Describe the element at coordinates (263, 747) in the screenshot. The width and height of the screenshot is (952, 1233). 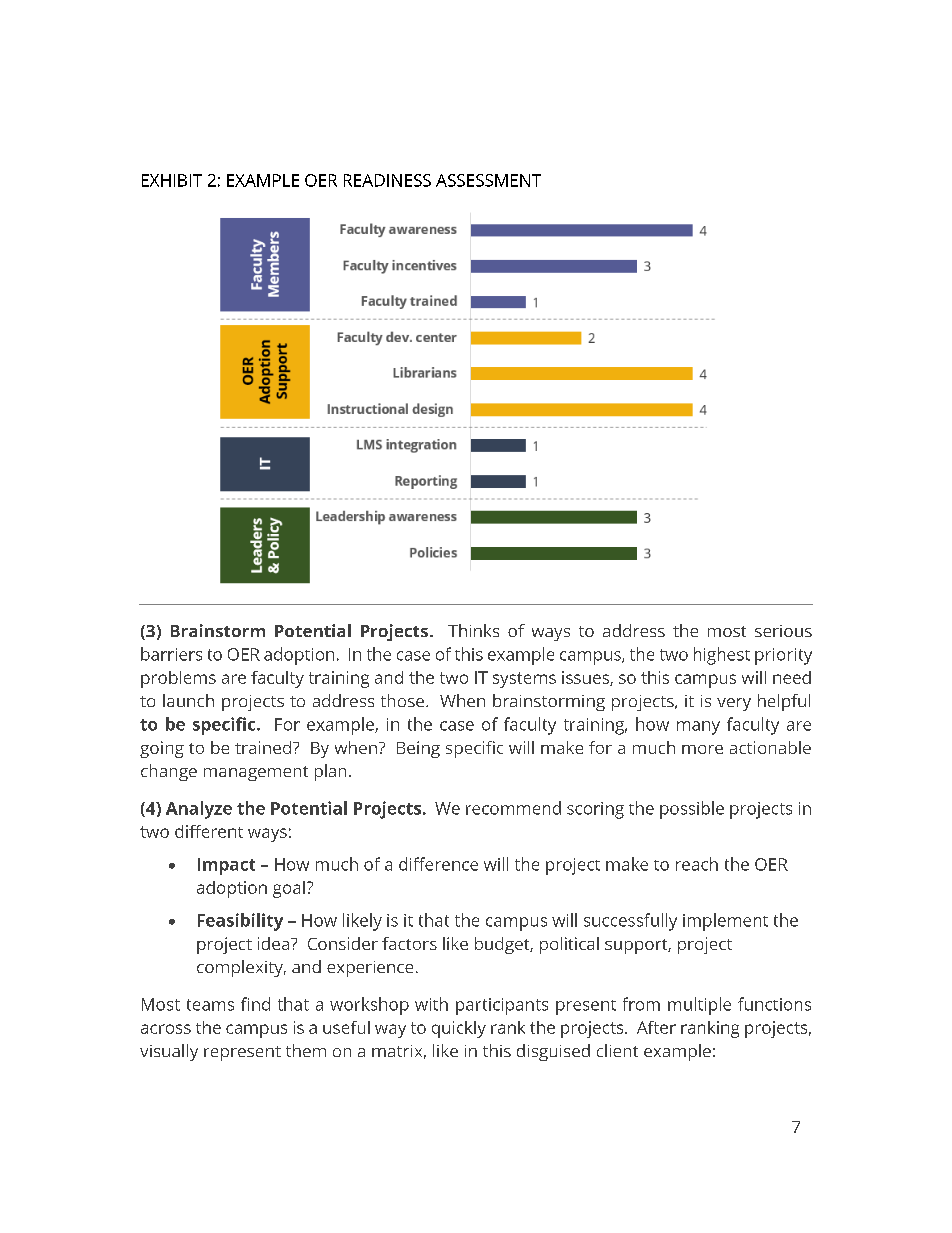
I see `trained` at that location.
